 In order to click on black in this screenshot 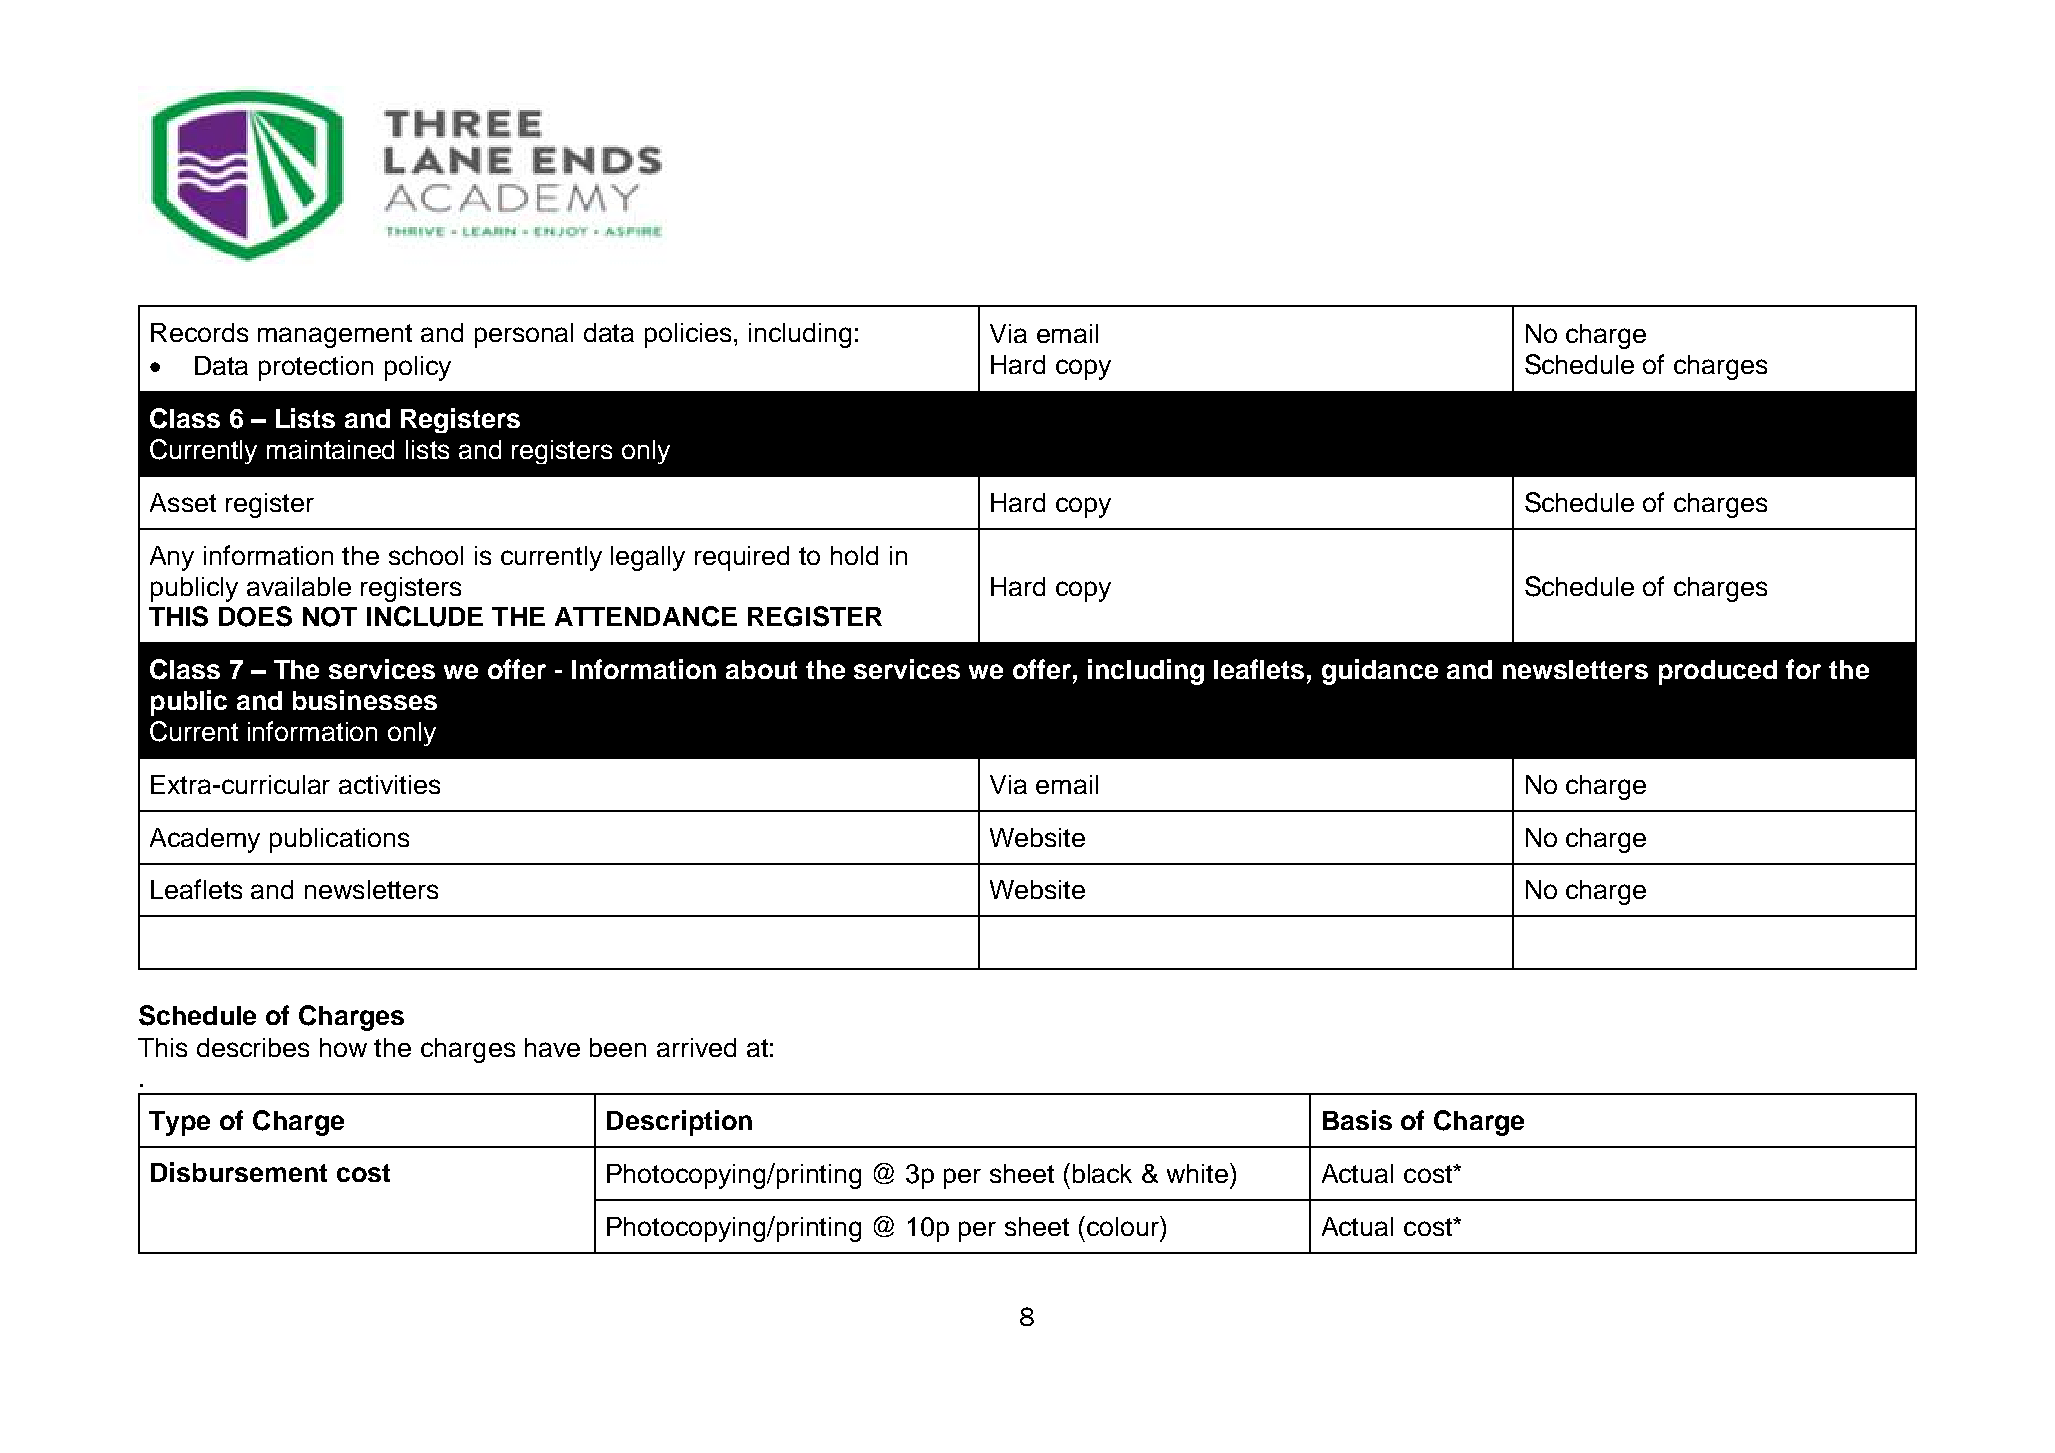, I will do `click(1102, 1173)`.
